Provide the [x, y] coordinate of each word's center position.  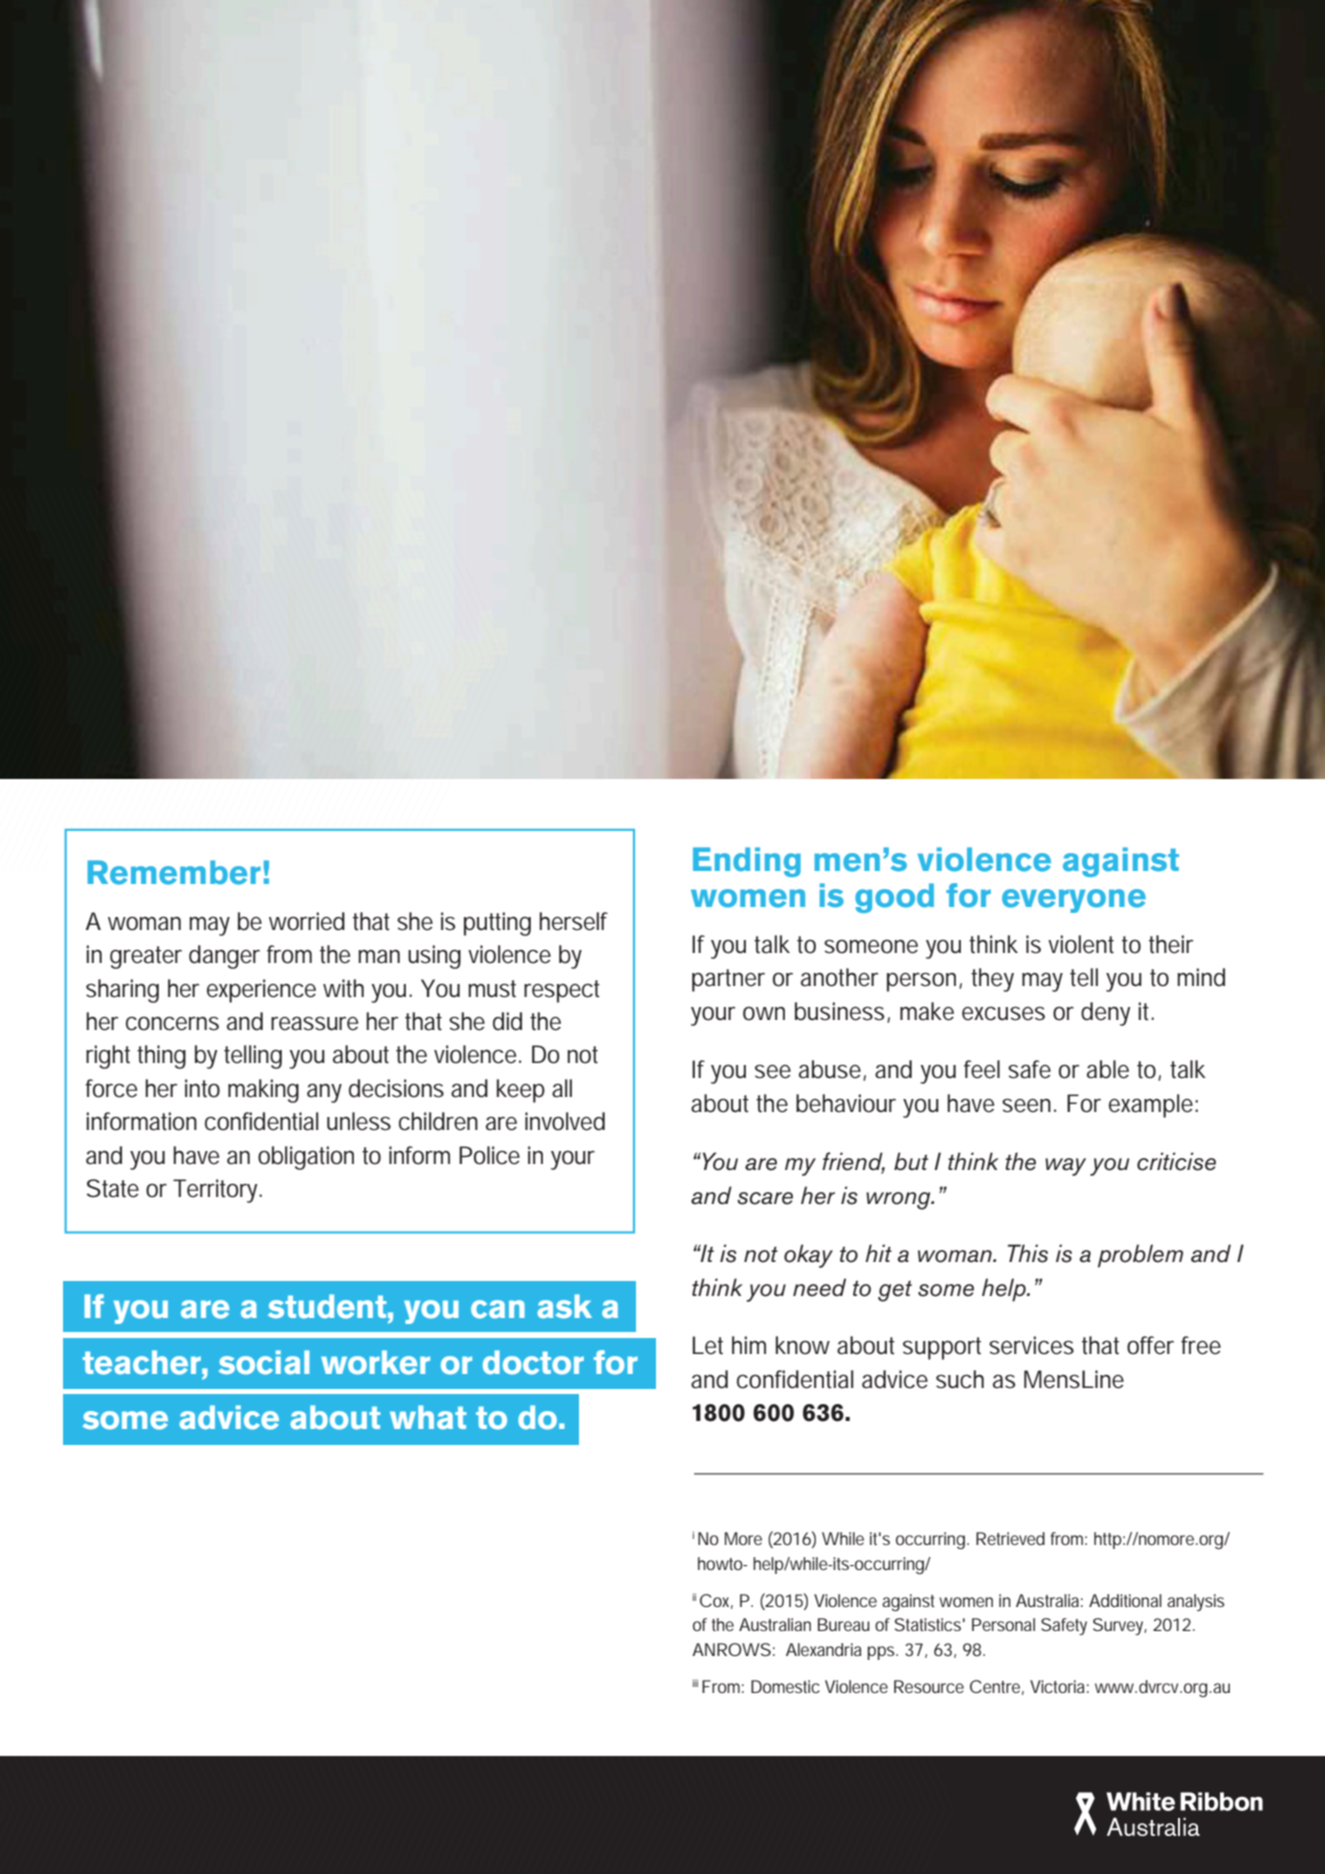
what [428, 1417]
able [1108, 1069]
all [562, 1088]
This [1028, 1253]
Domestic [785, 1686]
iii [695, 1683]
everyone [1074, 901]
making [263, 1091]
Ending [747, 862]
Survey [1120, 1626]
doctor [533, 1362]
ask [564, 1306]
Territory [217, 1191]
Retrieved [1010, 1538]
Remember [174, 872]
